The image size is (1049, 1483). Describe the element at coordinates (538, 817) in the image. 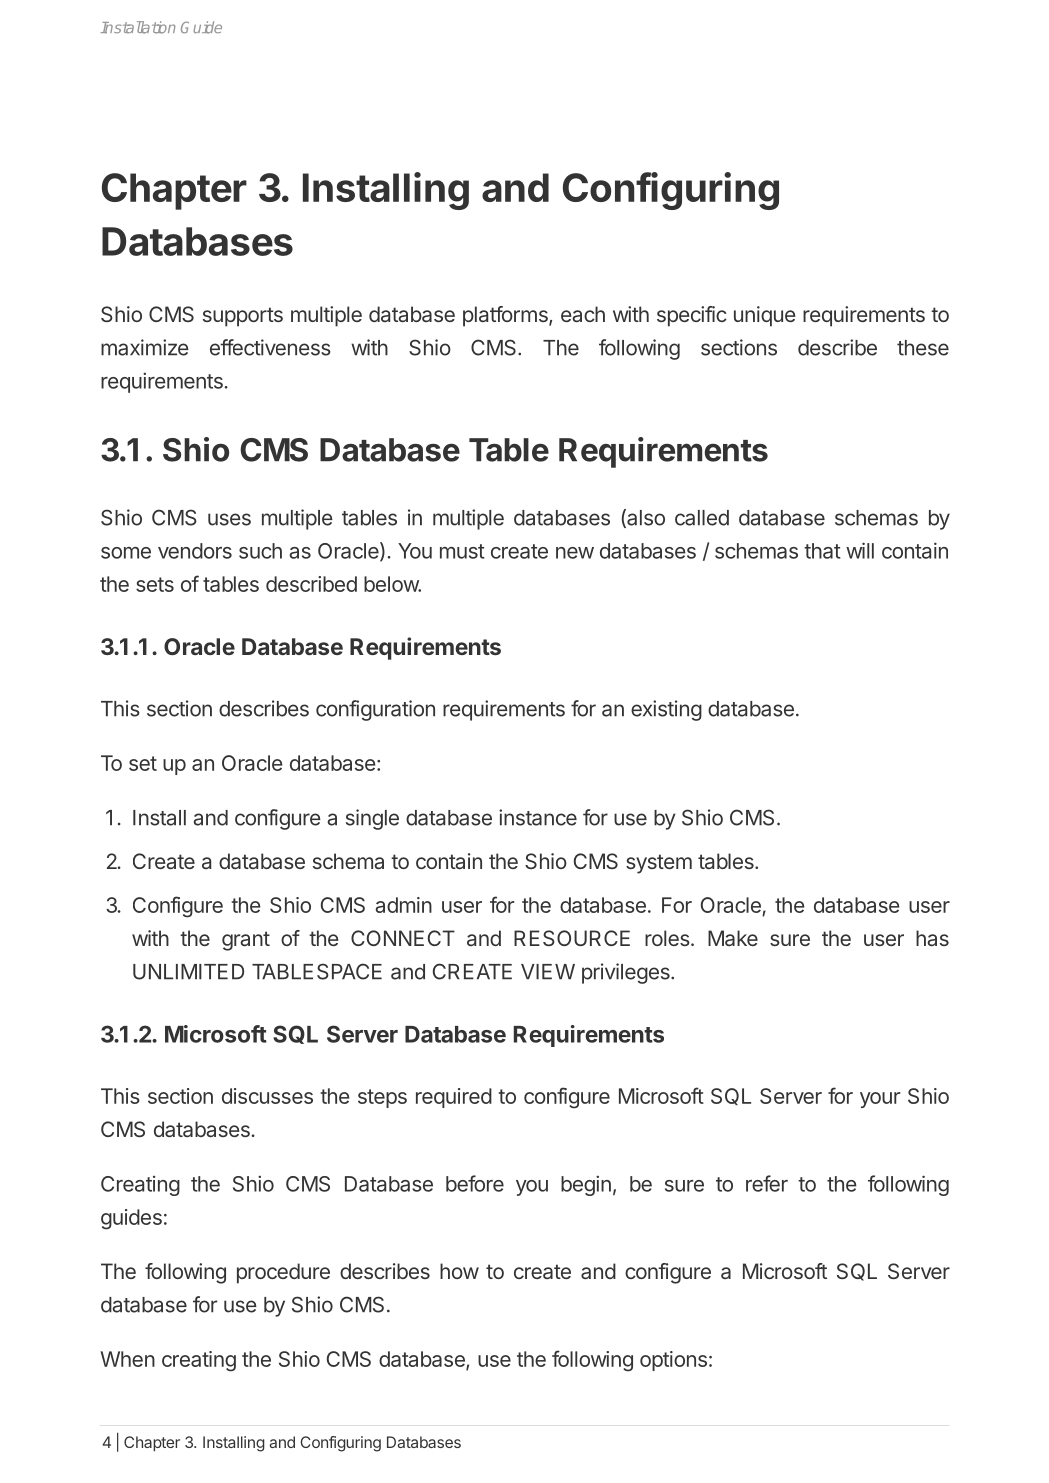

I see `instance` at that location.
